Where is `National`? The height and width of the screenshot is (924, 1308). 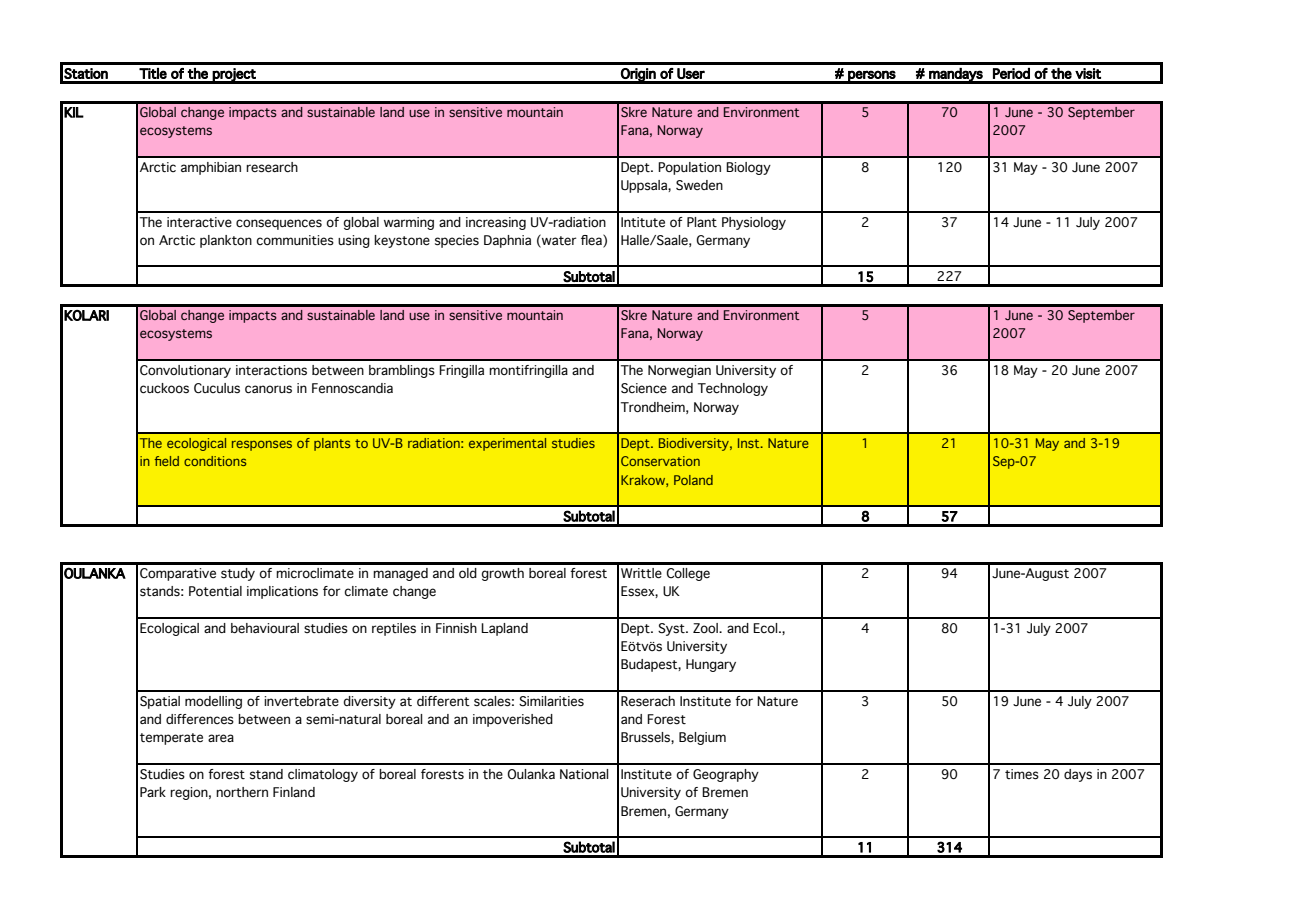
National is located at coordinates (584, 774).
